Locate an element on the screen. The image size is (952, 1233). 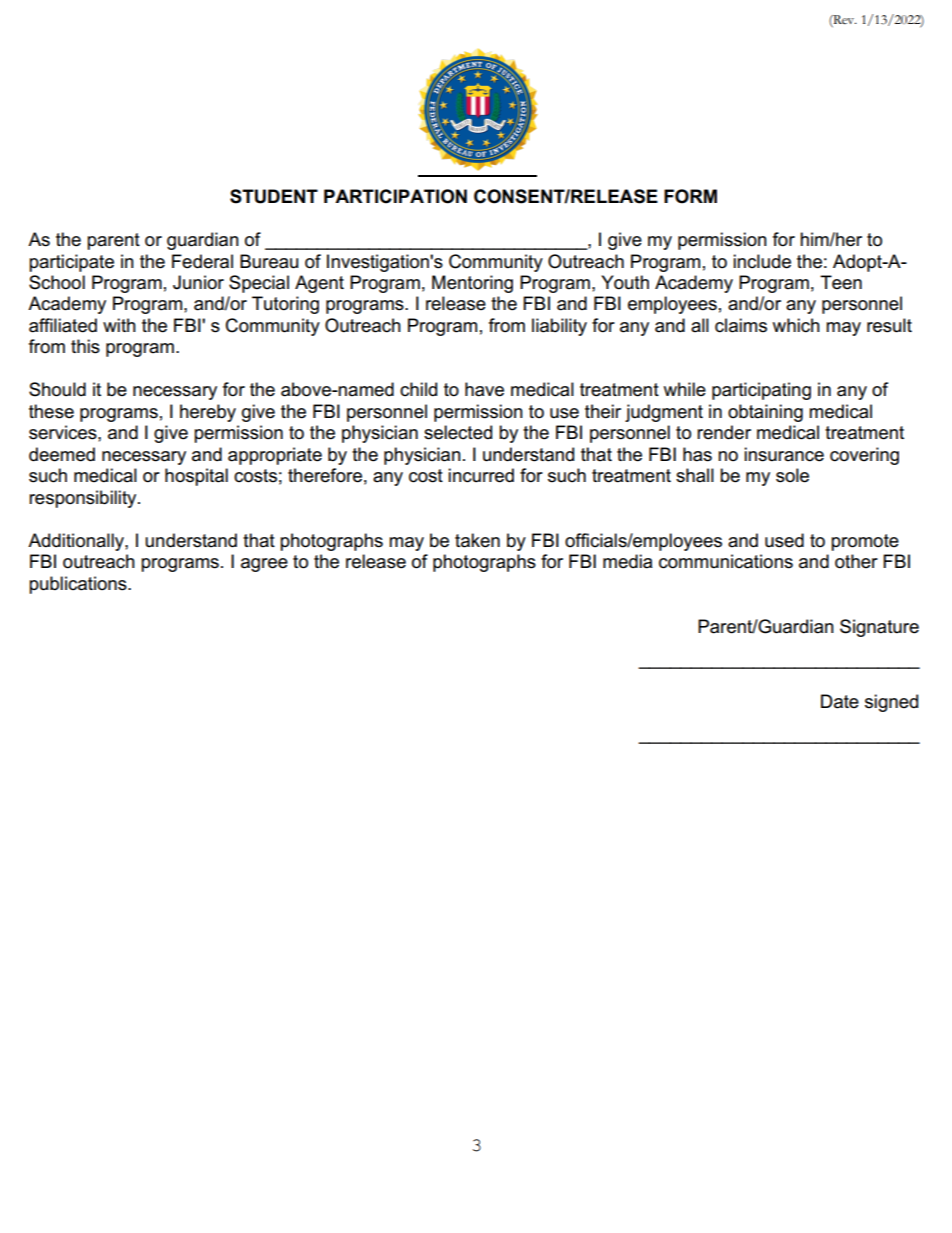
FORM is located at coordinates (690, 196).
